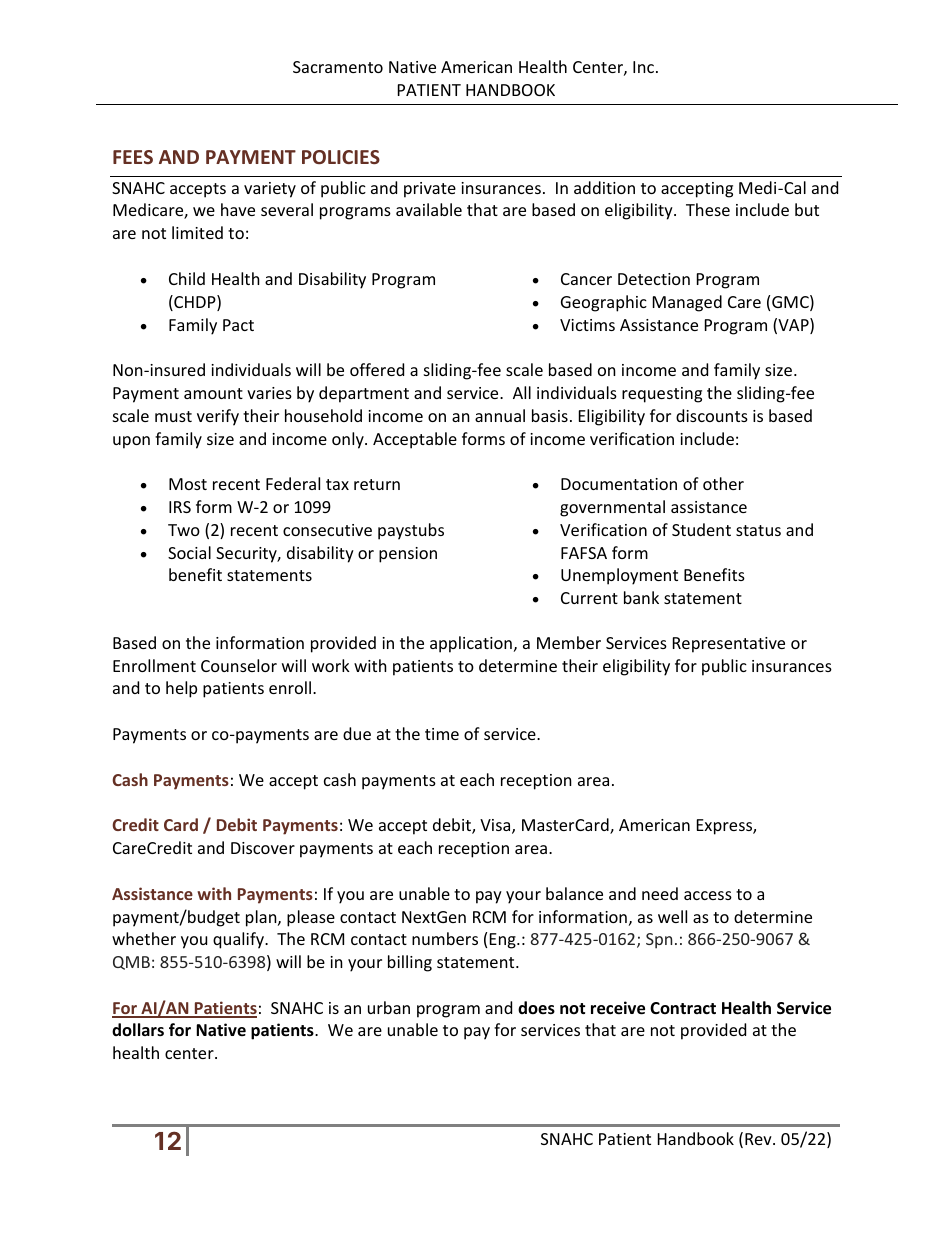 The image size is (952, 1233). Describe the element at coordinates (708, 895) in the document. I see `access` at that location.
